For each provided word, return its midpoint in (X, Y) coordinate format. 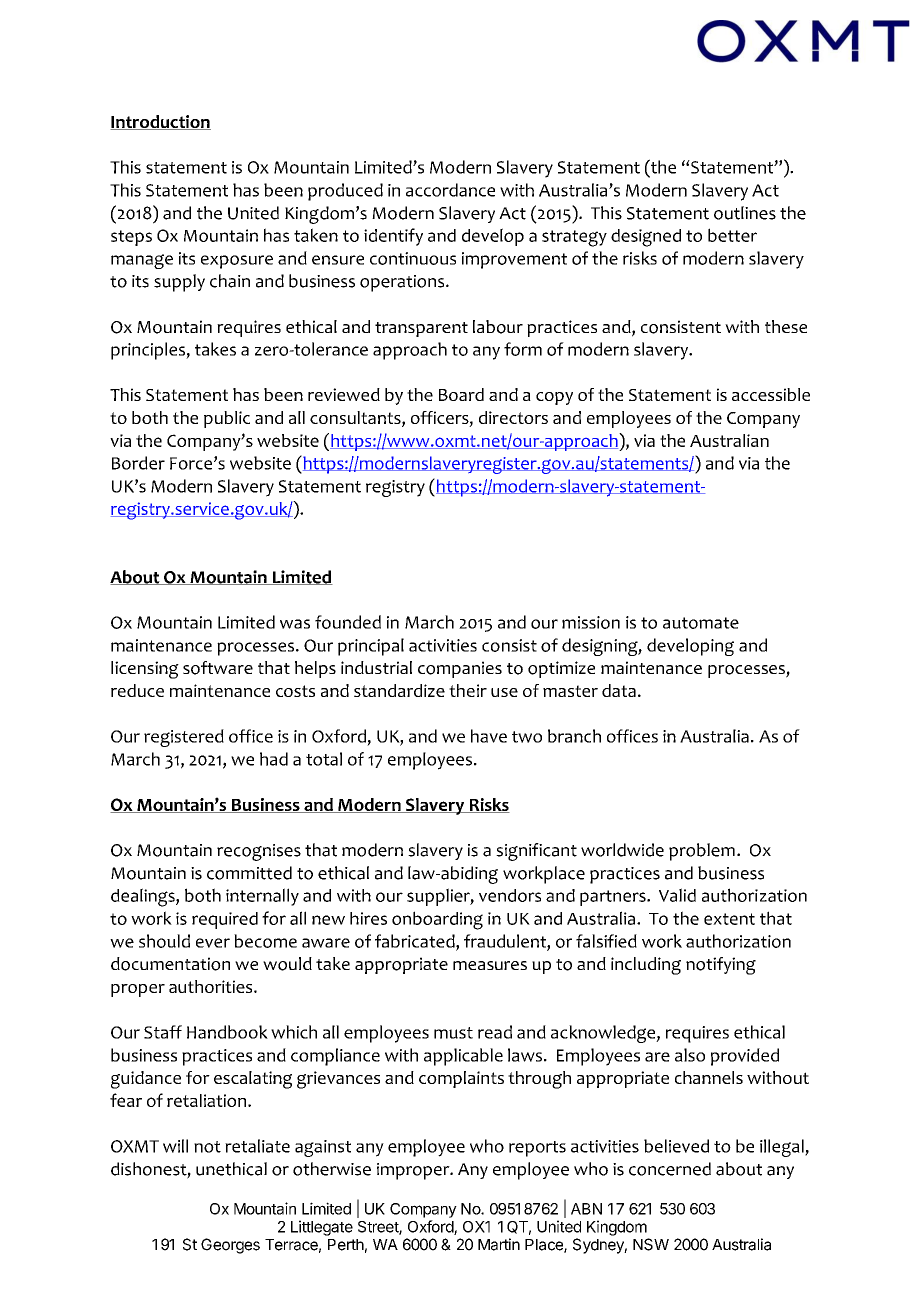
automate (701, 623)
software (218, 668)
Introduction (160, 122)
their (468, 690)
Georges (230, 1246)
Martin (499, 1244)
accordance (450, 190)
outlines (745, 213)
